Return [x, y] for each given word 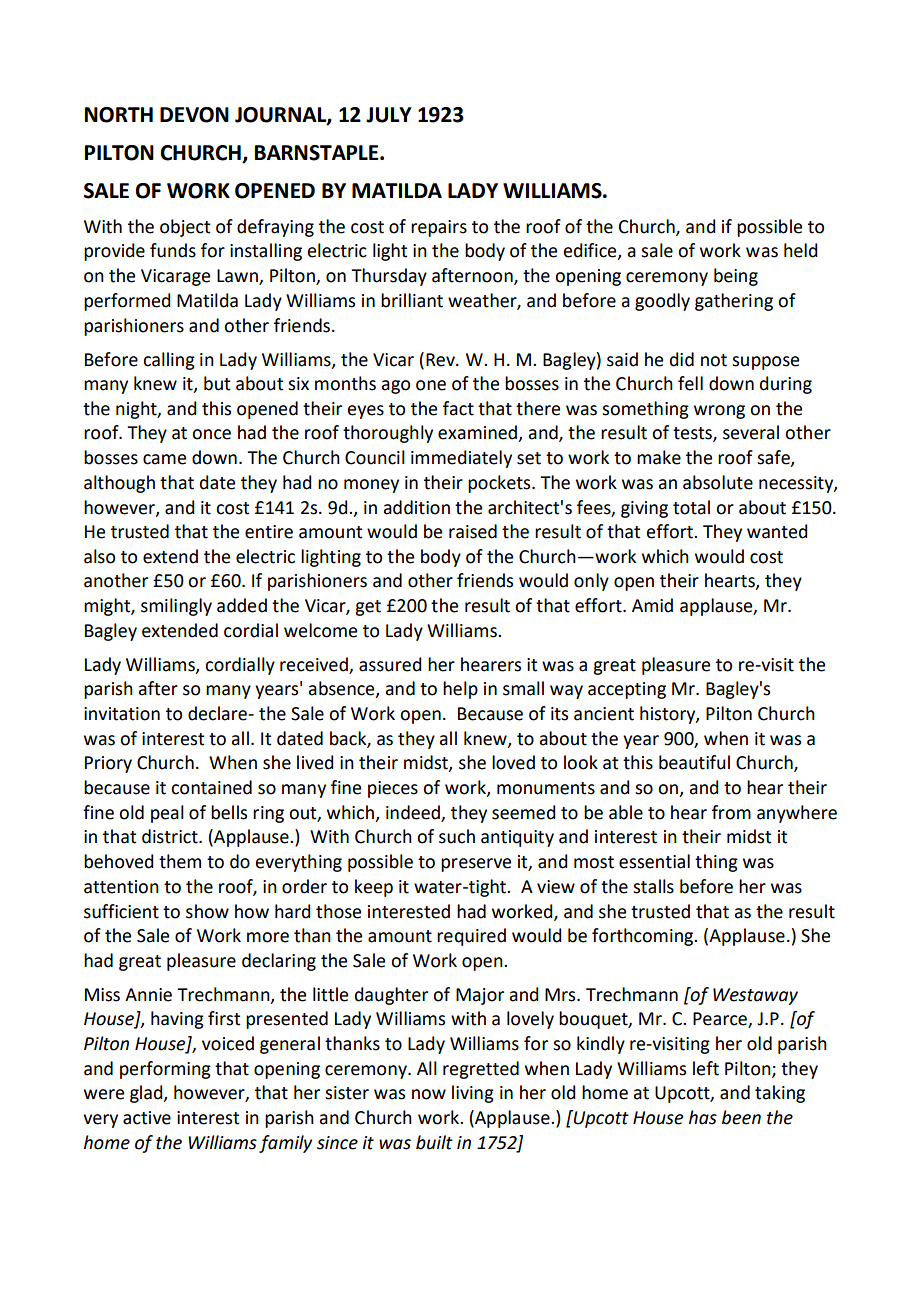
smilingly [176, 607]
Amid [652, 605]
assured [390, 664]
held [801, 250]
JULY [389, 115]
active [147, 1118]
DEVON [194, 115]
